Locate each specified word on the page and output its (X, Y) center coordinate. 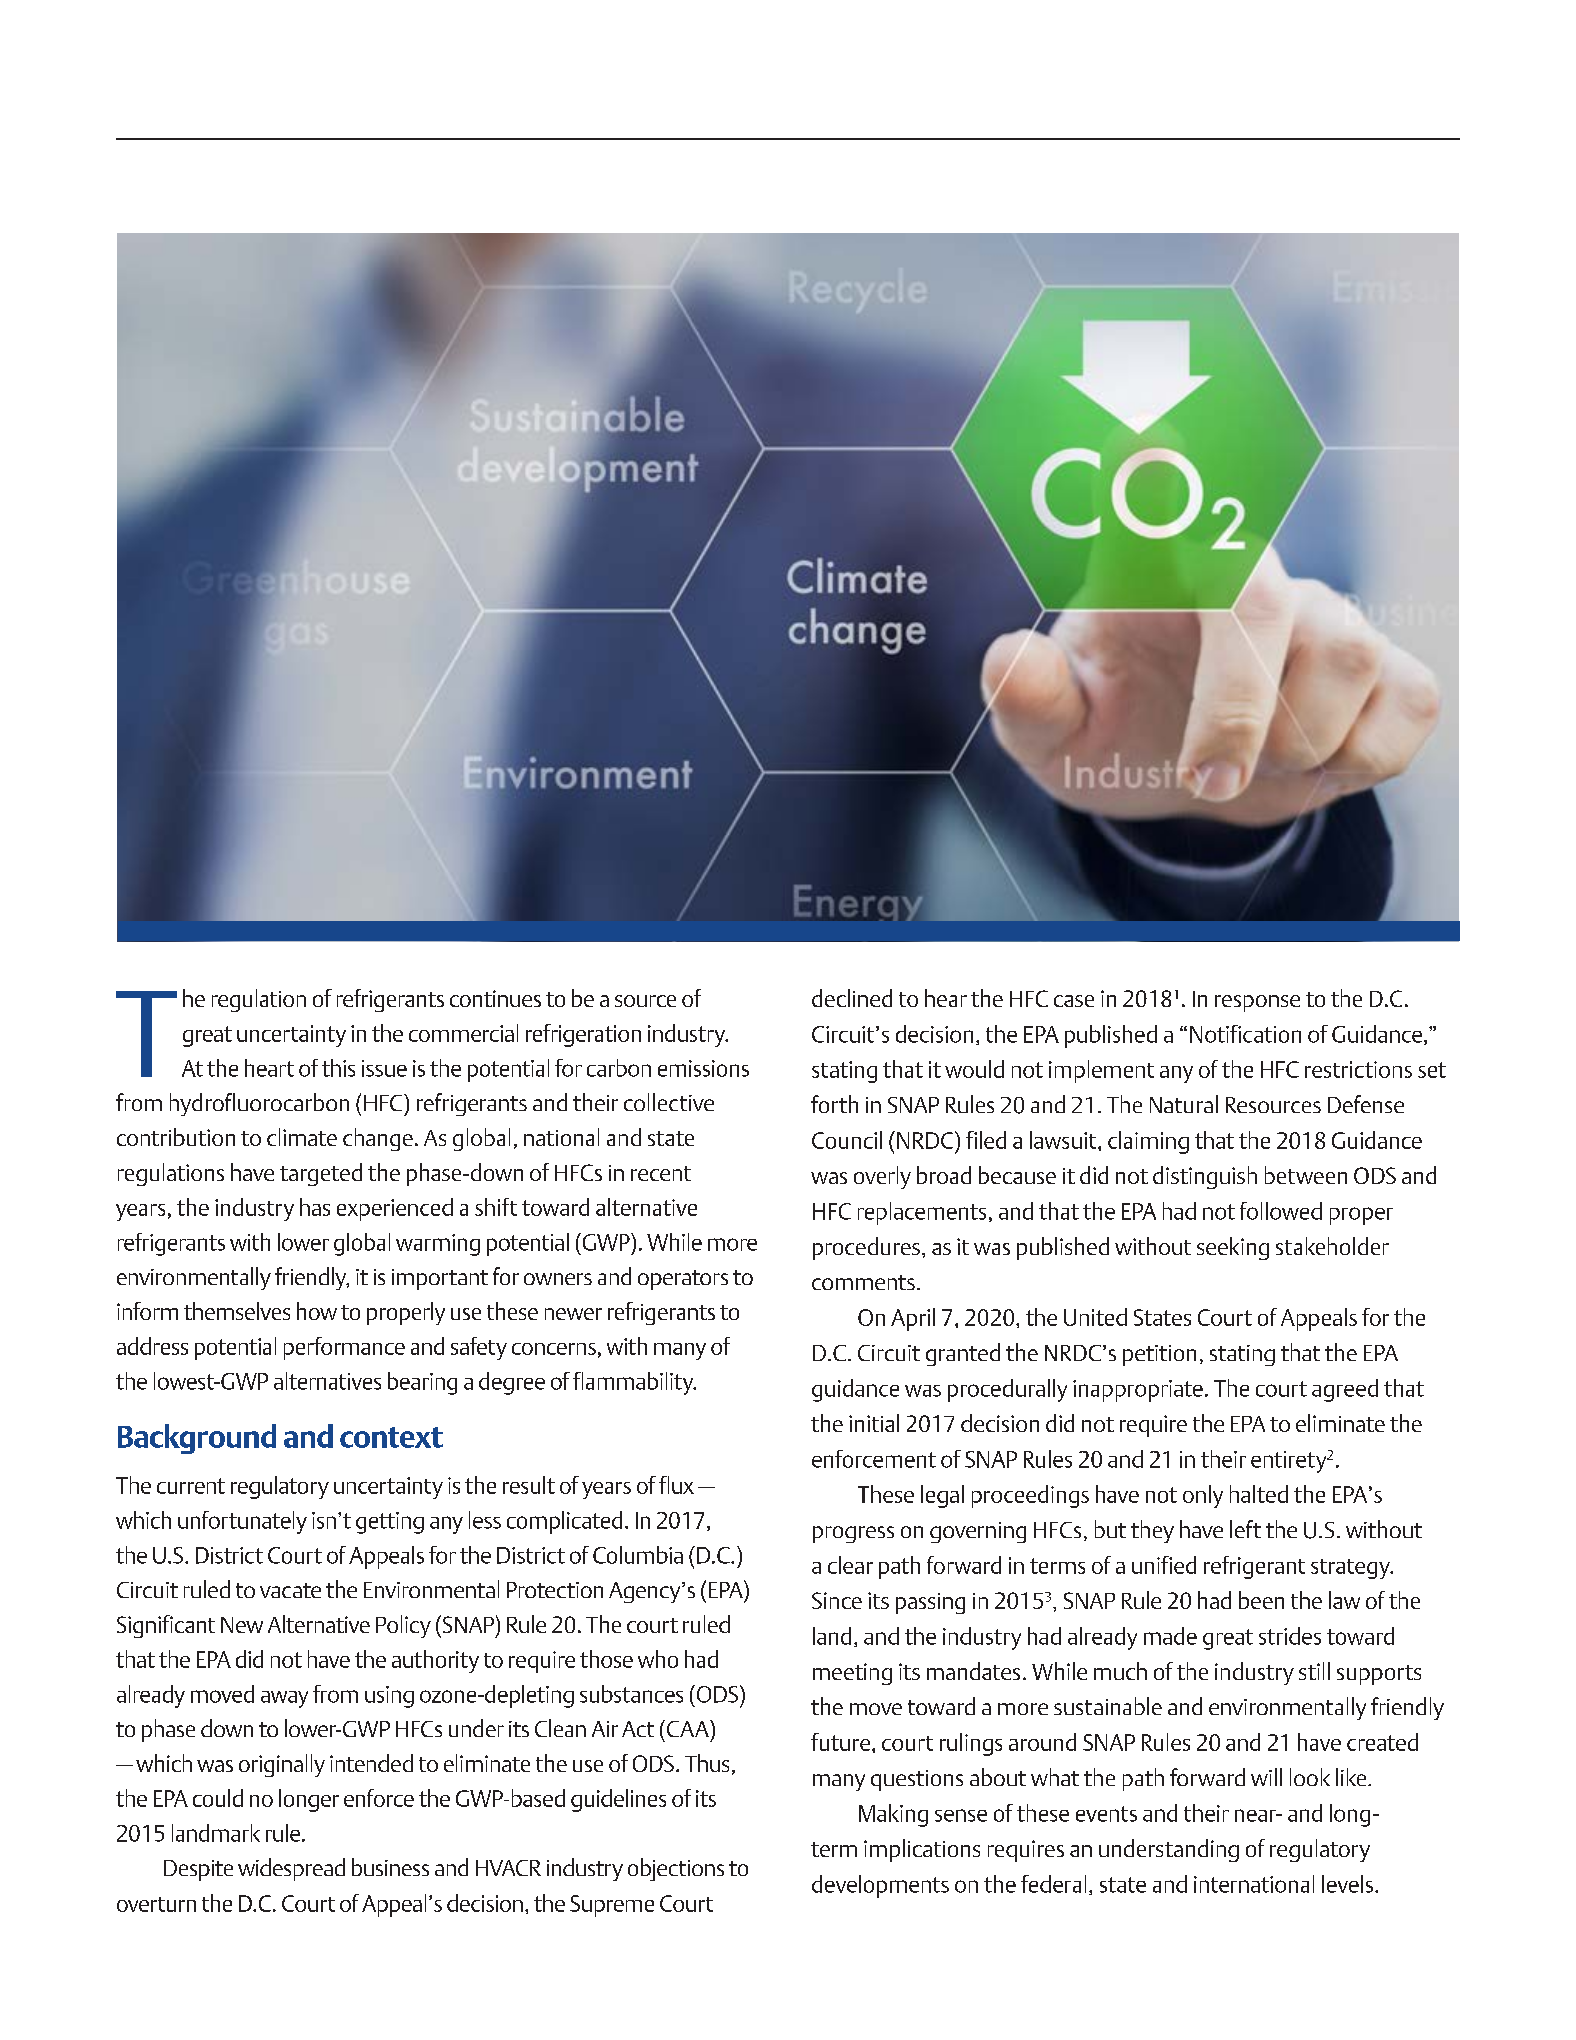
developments (880, 1886)
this (338, 1068)
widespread (291, 1869)
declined (852, 998)
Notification (1245, 1034)
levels (1347, 1884)
